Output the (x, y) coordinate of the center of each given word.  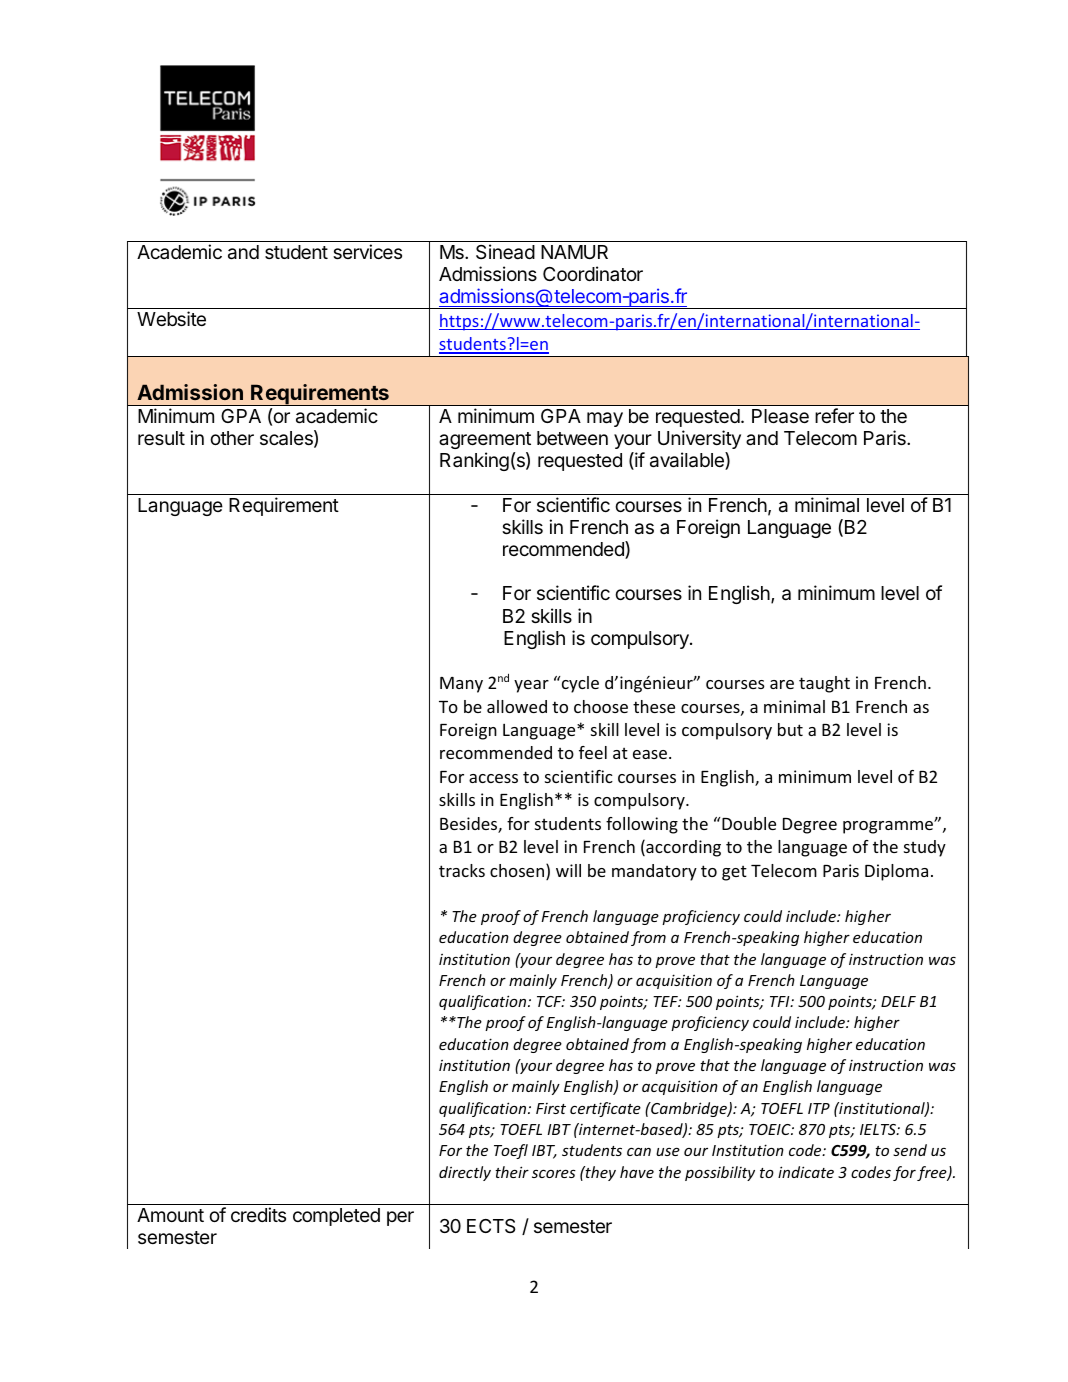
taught (824, 684)
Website (171, 318)
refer (834, 415)
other (232, 438)
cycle (579, 684)
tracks (462, 870)
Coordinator (593, 273)
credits (258, 1214)
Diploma (896, 872)
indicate (806, 1172)
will (568, 870)
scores (554, 1173)
